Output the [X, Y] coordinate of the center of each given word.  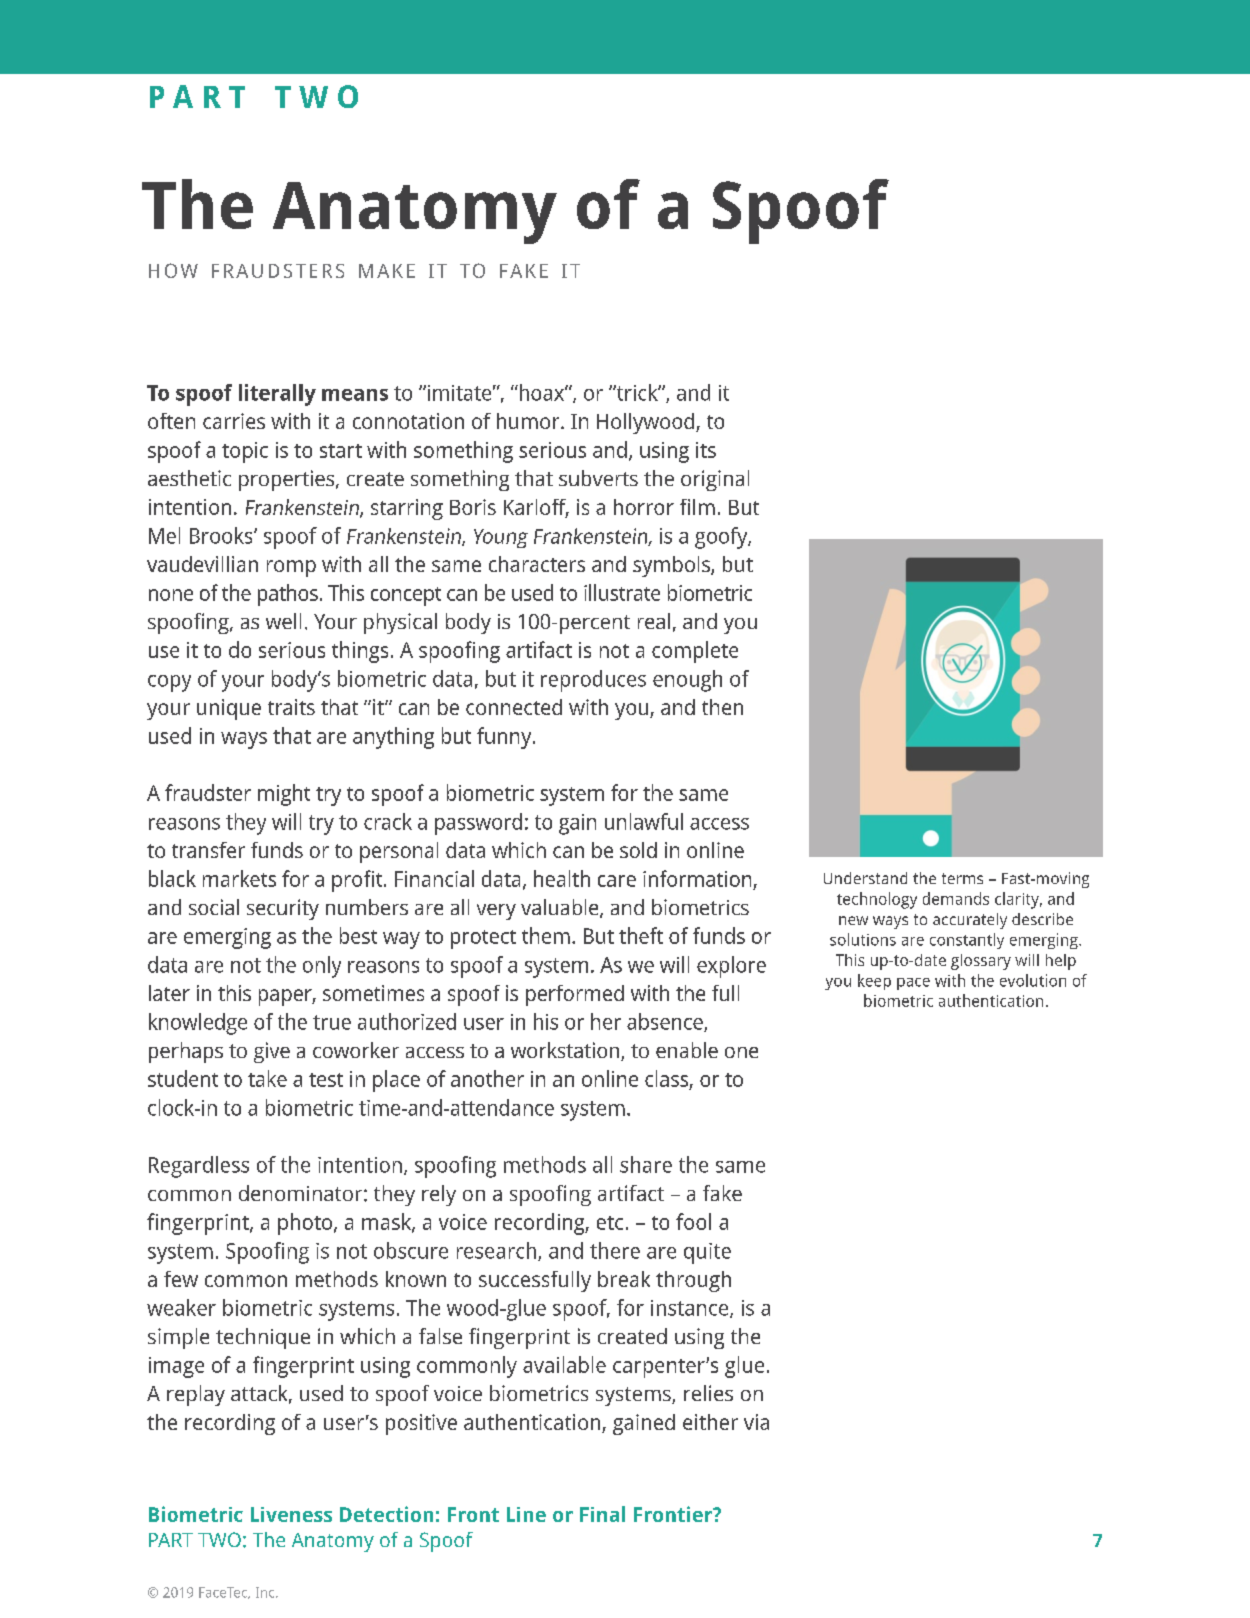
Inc [266, 1592]
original [715, 480]
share [646, 1164]
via [756, 1422]
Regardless [199, 1167]
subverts [598, 478]
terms [962, 878]
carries [234, 421]
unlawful [644, 821]
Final [602, 1514]
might [284, 795]
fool [693, 1221]
